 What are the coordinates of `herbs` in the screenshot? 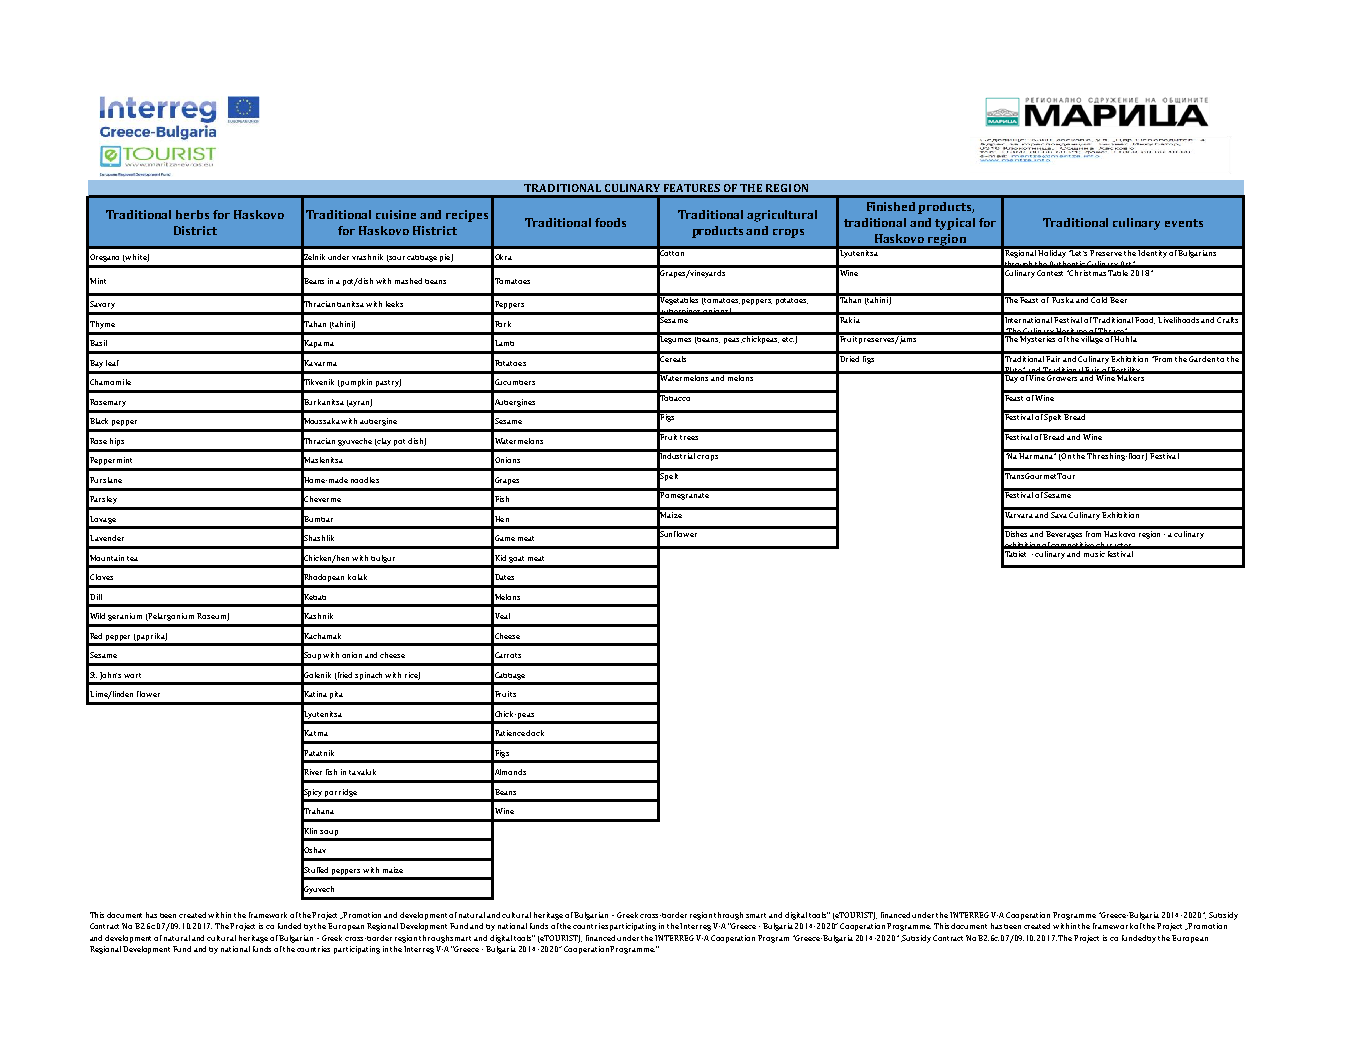 It's located at (192, 214).
